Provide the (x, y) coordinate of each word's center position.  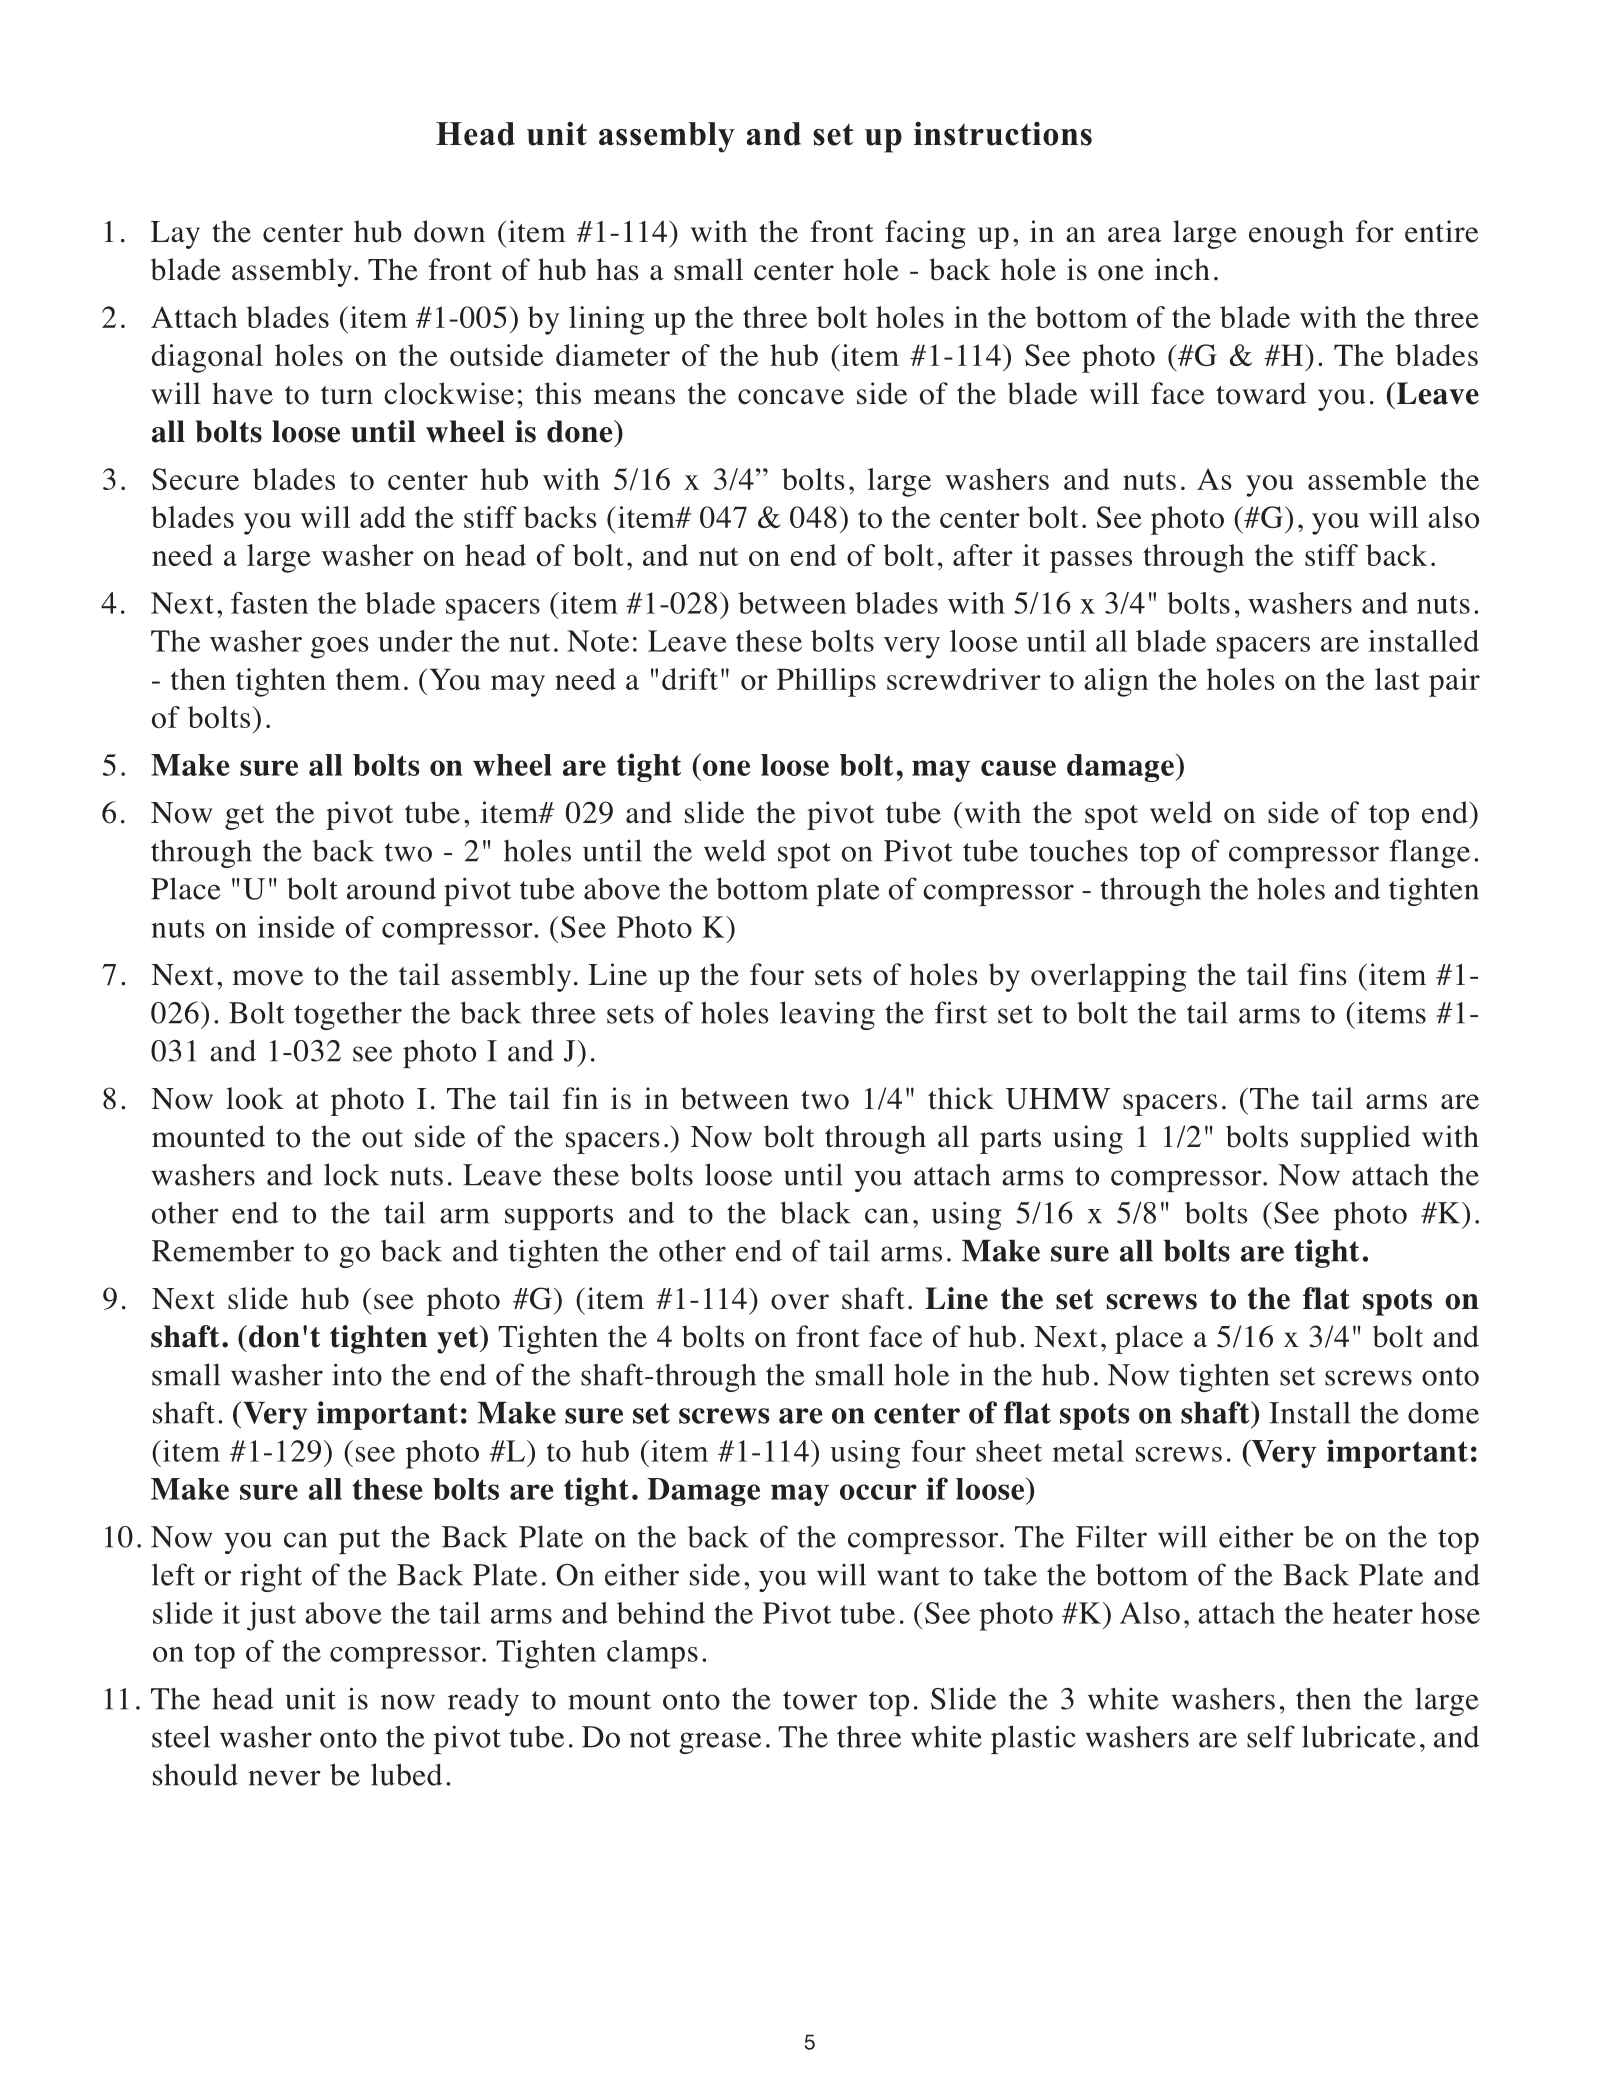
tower (820, 1700)
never (284, 1778)
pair (1454, 682)
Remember (223, 1251)
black (815, 1212)
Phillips (826, 682)
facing (925, 234)
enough (1296, 234)
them (368, 679)
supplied (1356, 1139)
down (449, 231)
